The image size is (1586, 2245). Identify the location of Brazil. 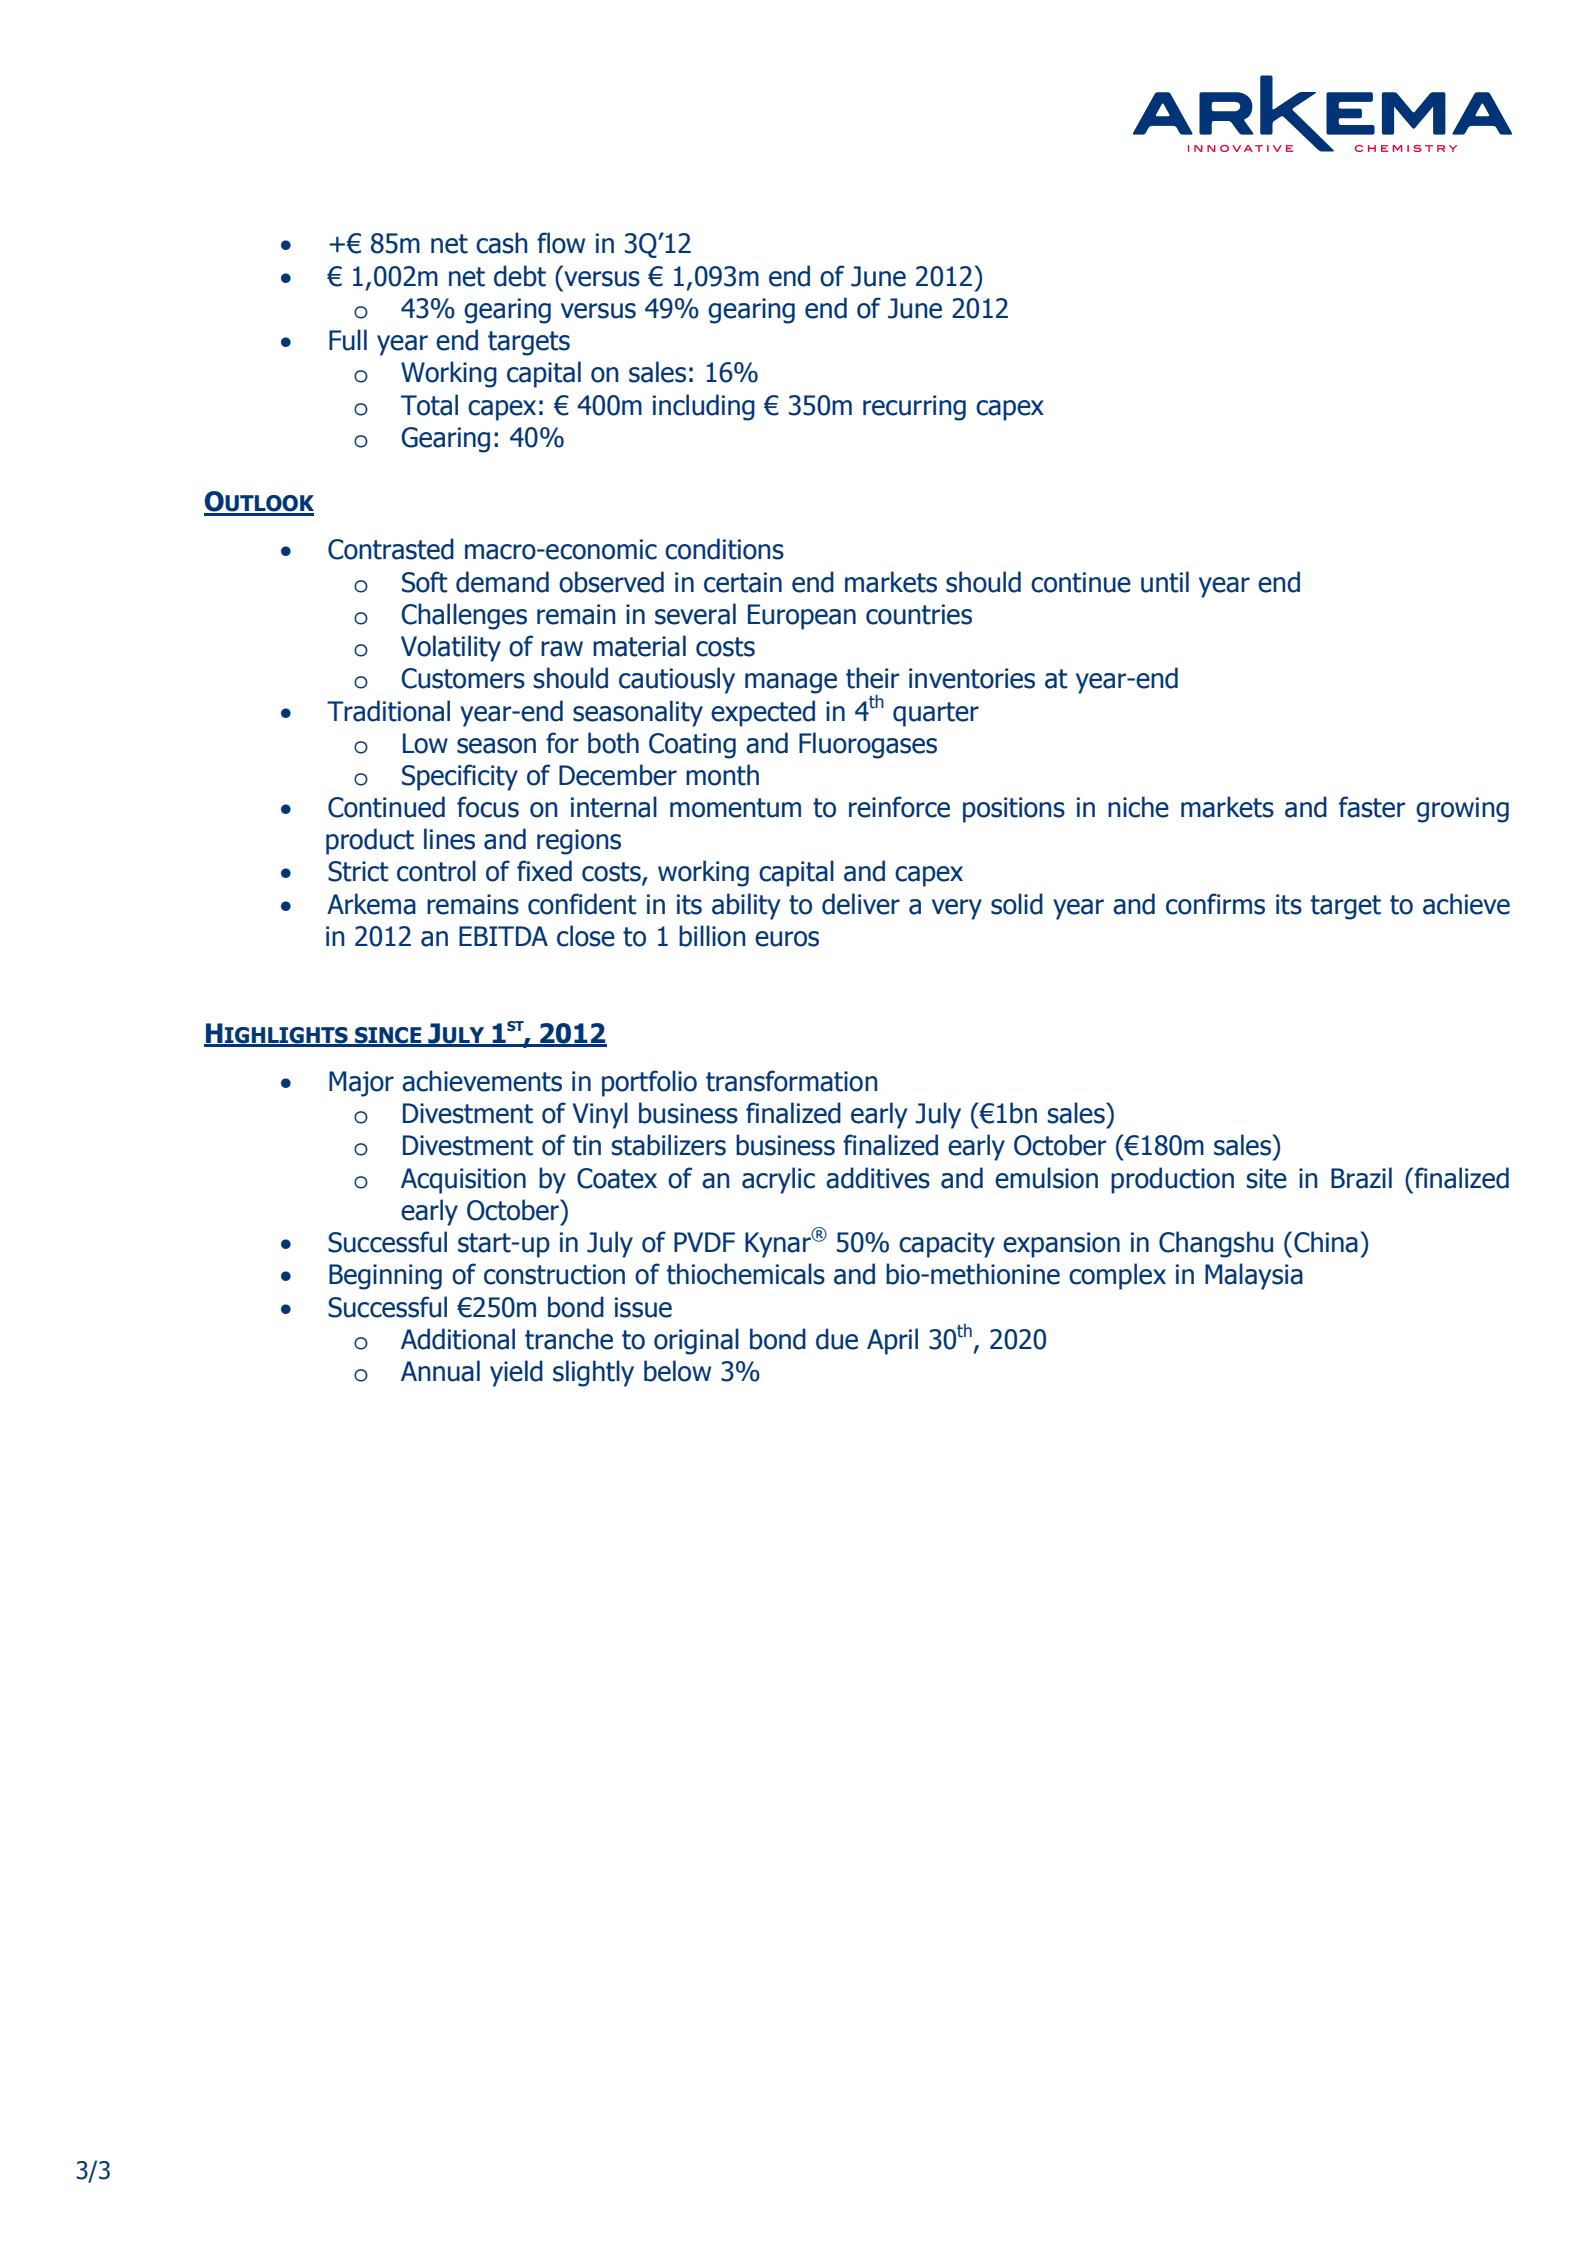
(1361, 1178).
